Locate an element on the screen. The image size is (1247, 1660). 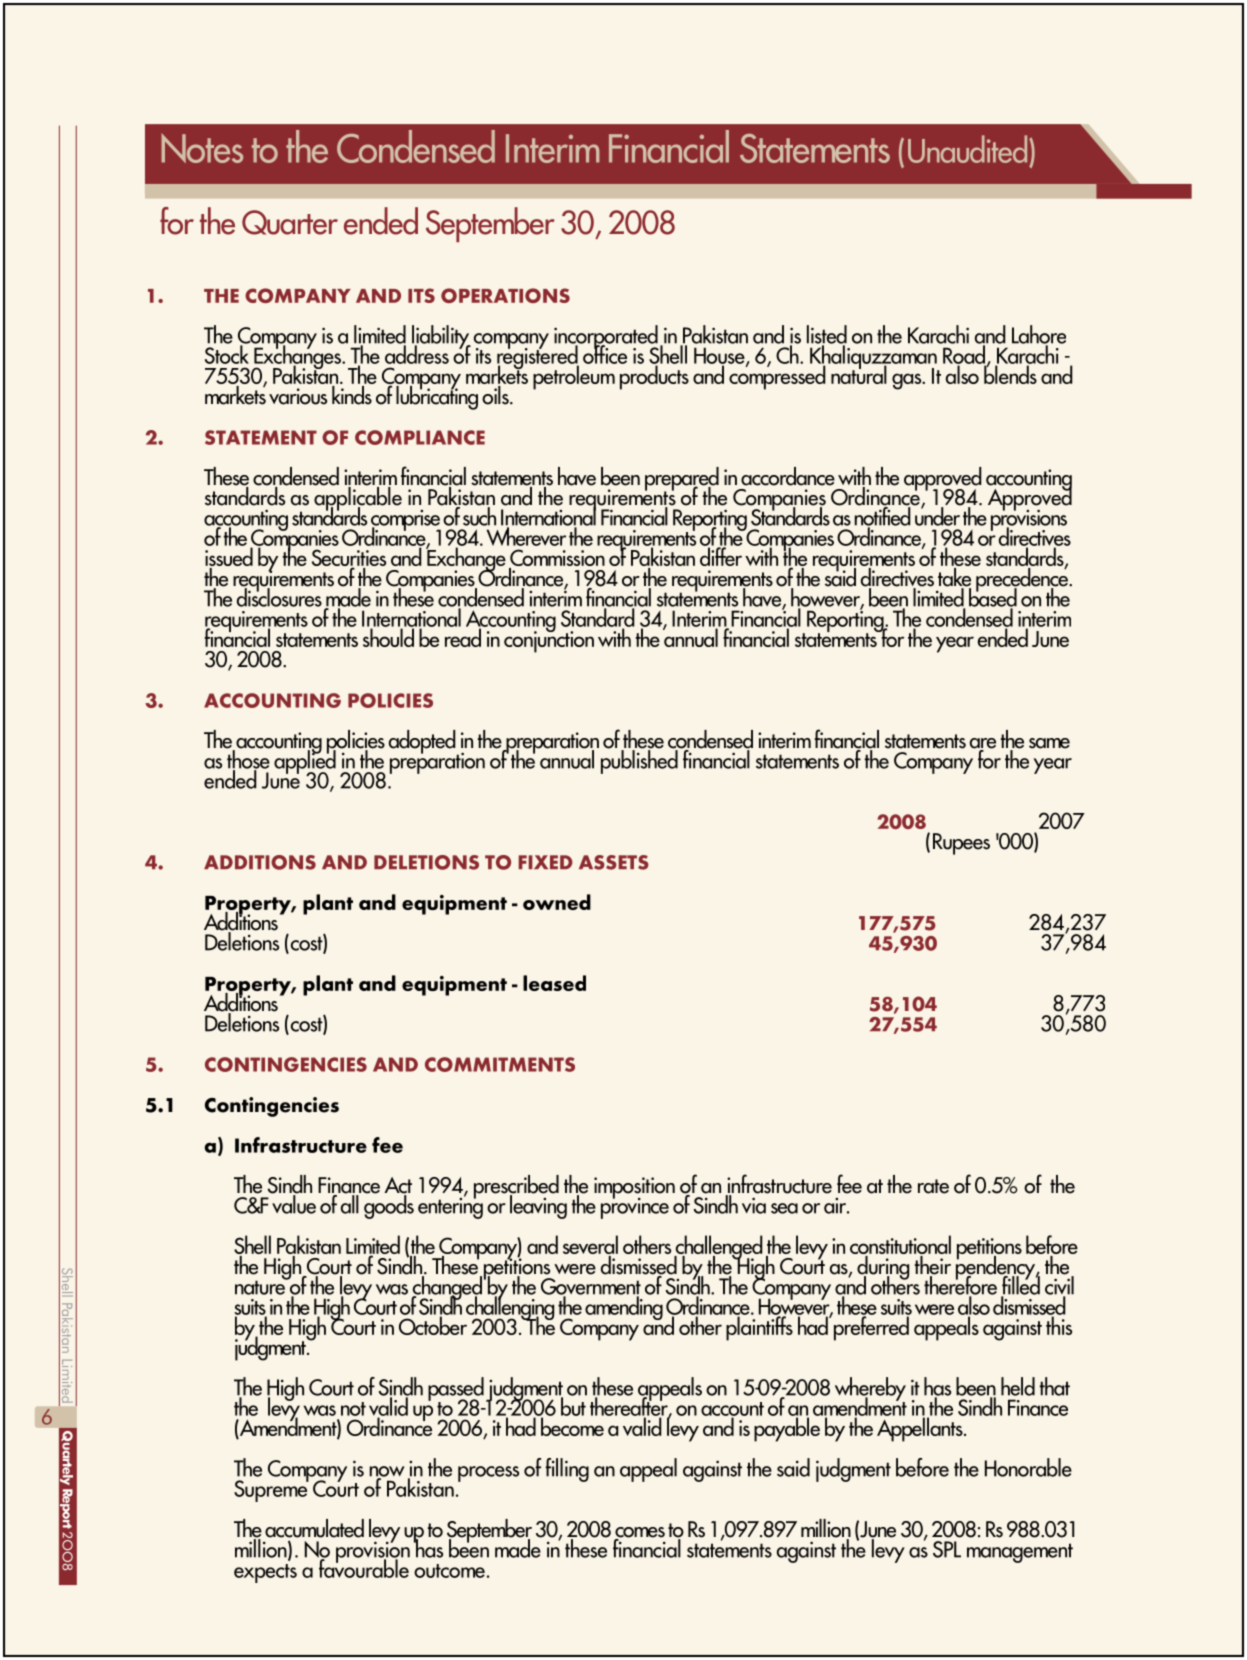
Quarter is located at coordinates (290, 222).
